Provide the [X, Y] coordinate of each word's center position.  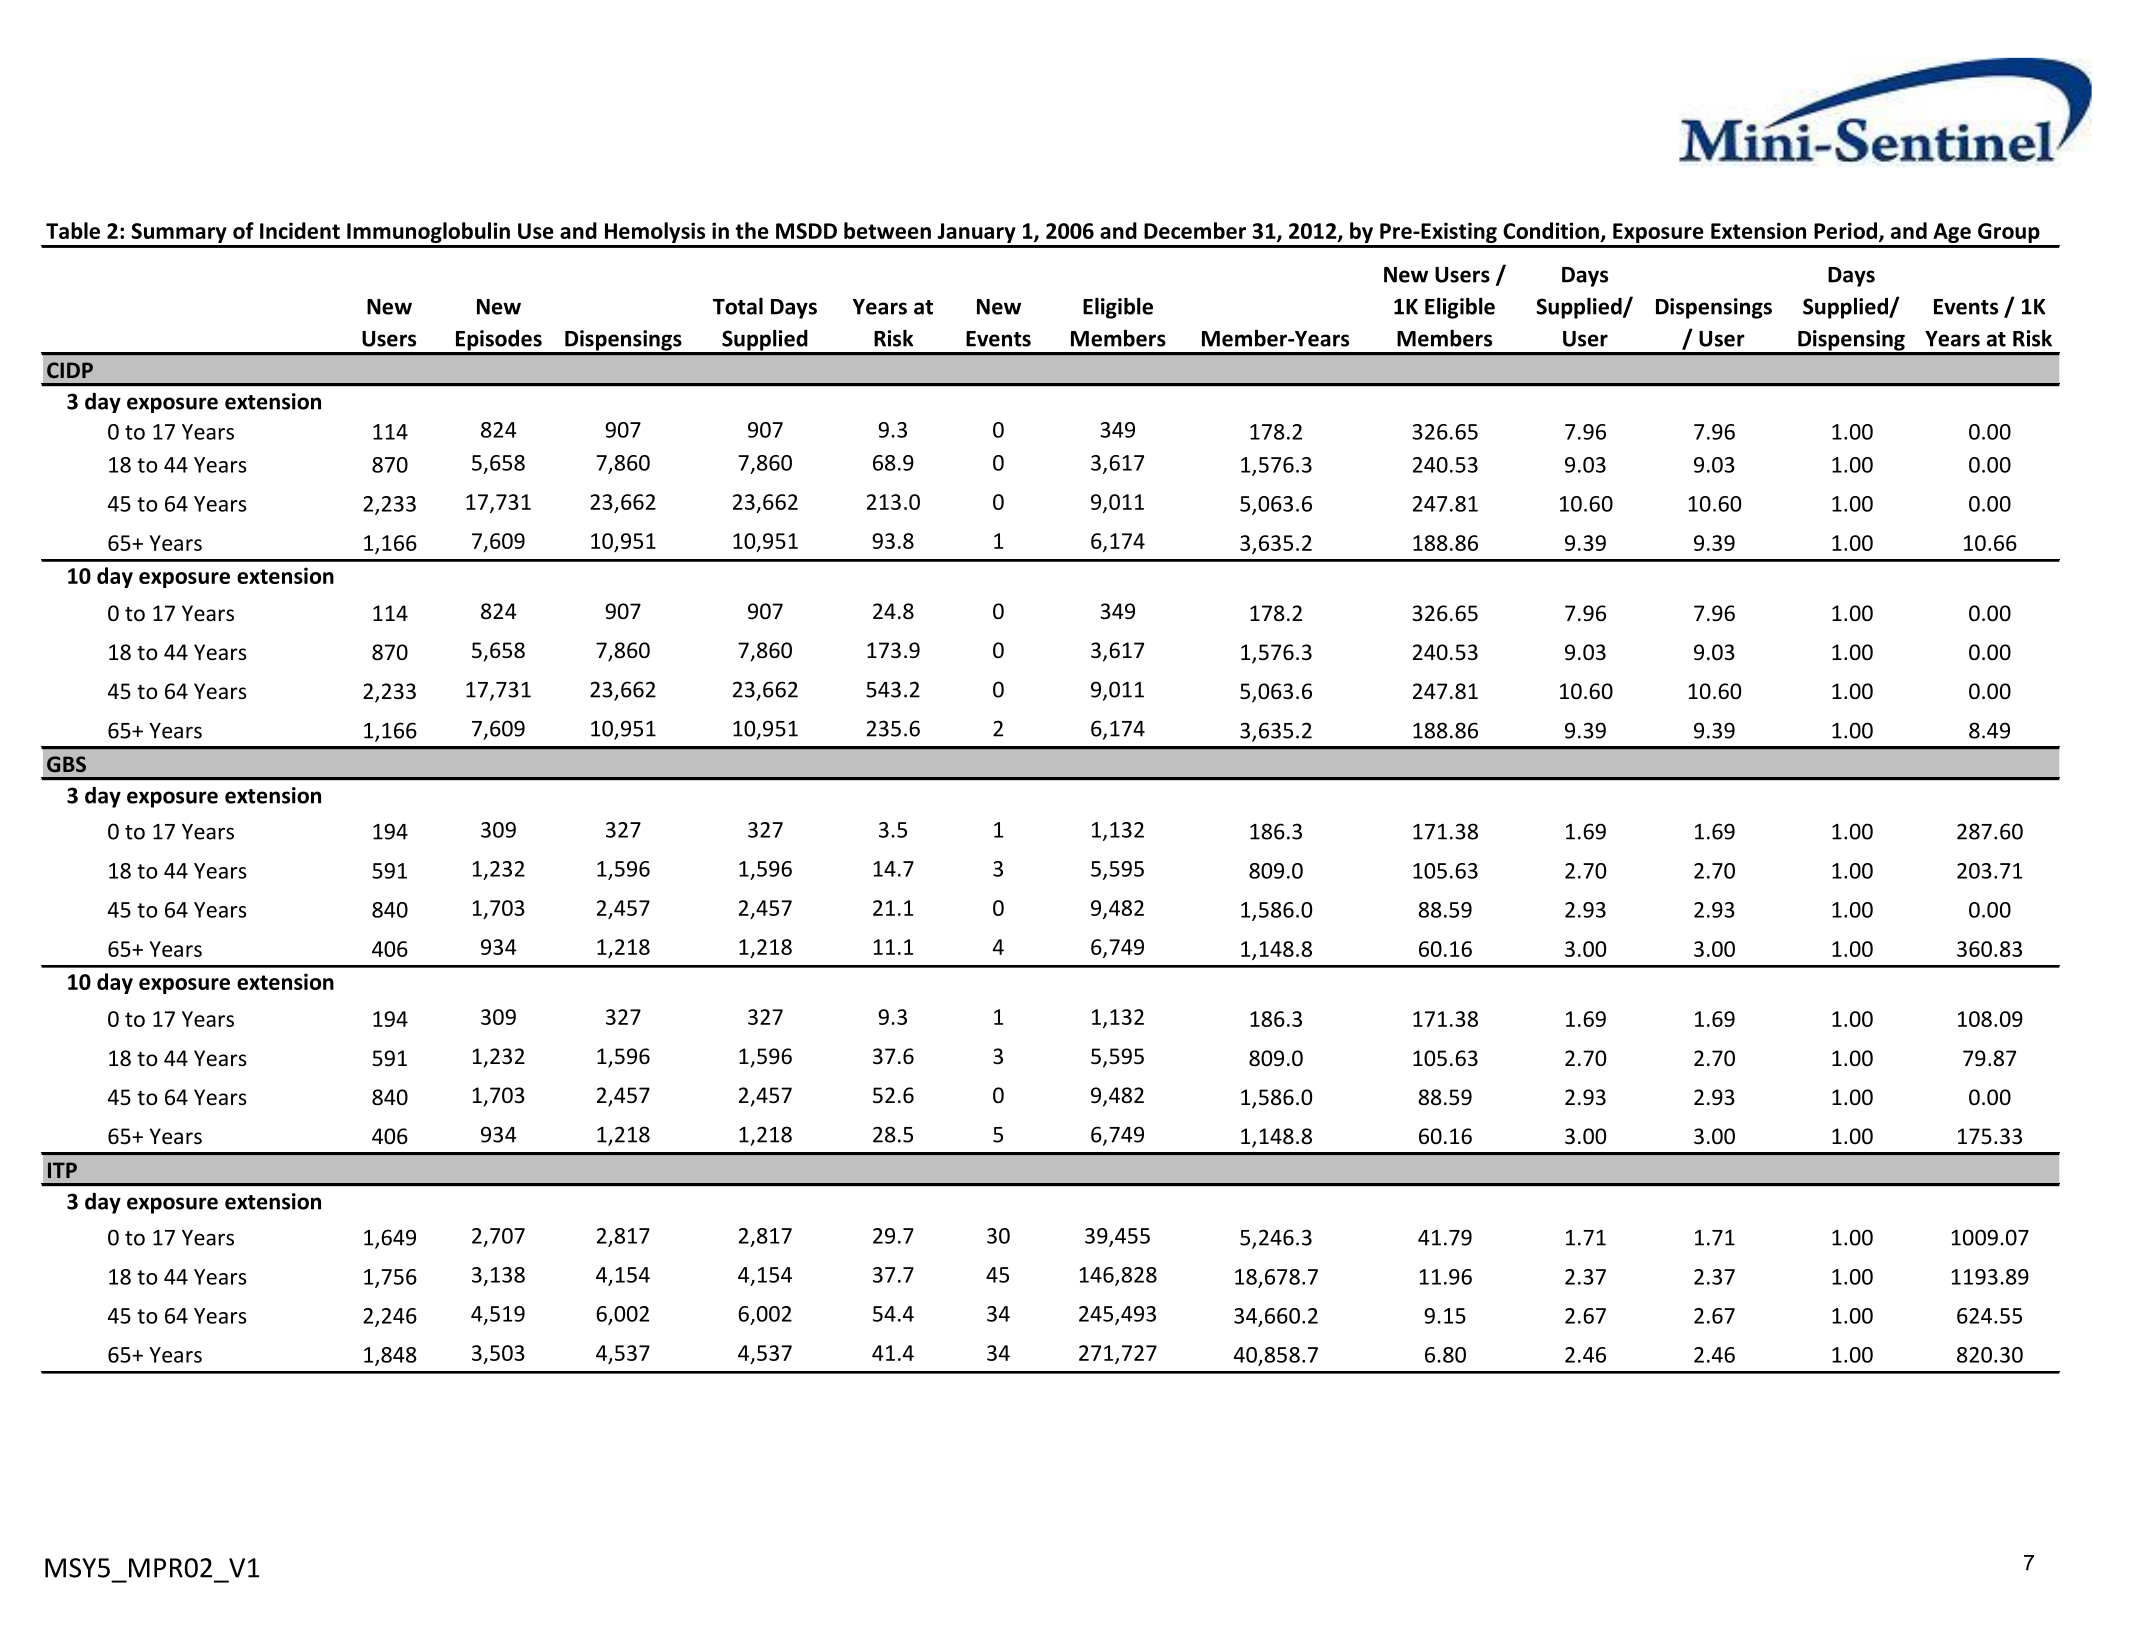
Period [1847, 232]
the [752, 230]
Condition [1552, 232]
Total [738, 306]
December [1195, 230]
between [887, 230]
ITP [62, 1170]
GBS [66, 764]
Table [73, 230]
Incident [300, 230]
